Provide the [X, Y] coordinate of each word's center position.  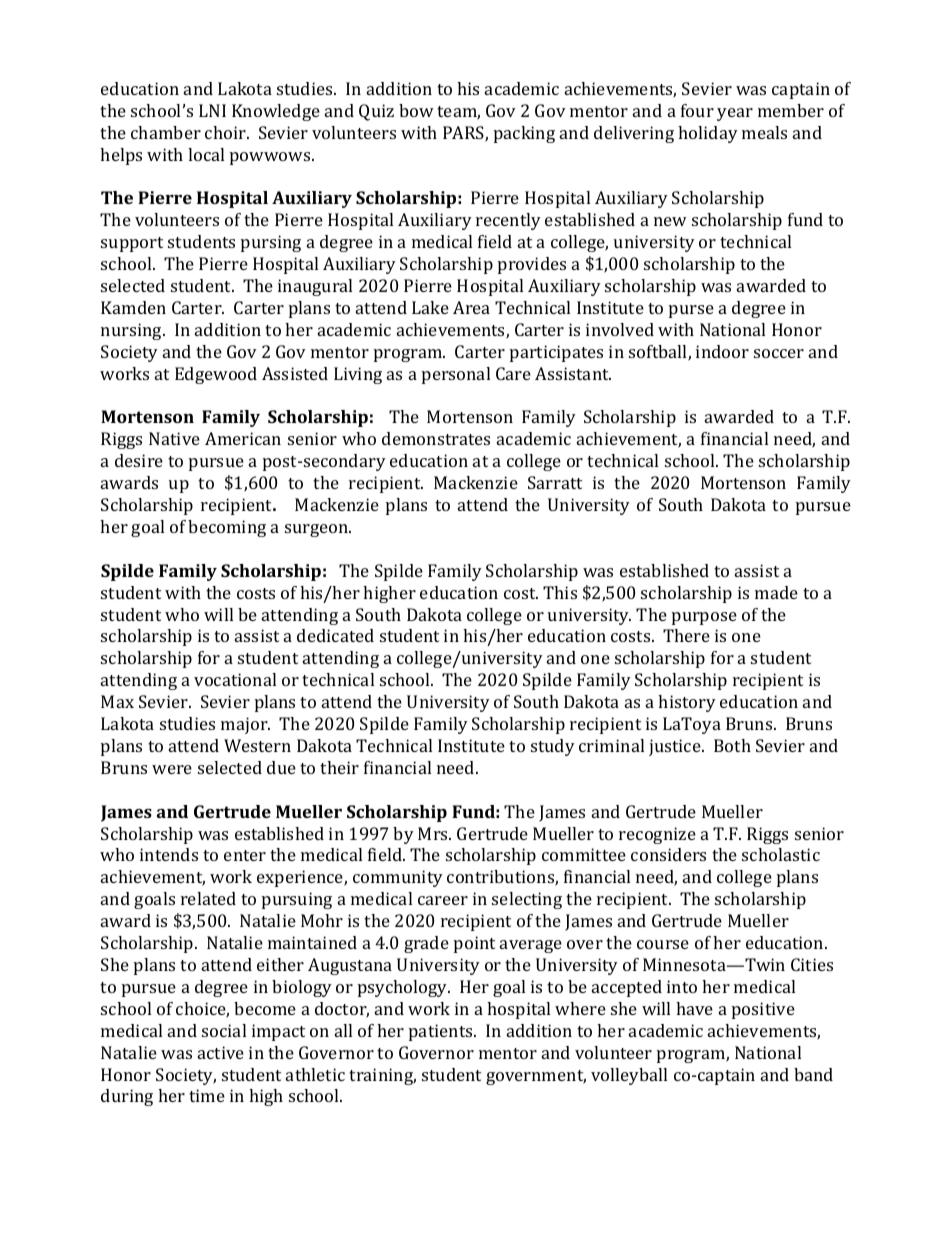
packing [524, 134]
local [206, 154]
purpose [704, 618]
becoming [227, 528]
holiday [708, 134]
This [560, 592]
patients [442, 1032]
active [221, 1052]
